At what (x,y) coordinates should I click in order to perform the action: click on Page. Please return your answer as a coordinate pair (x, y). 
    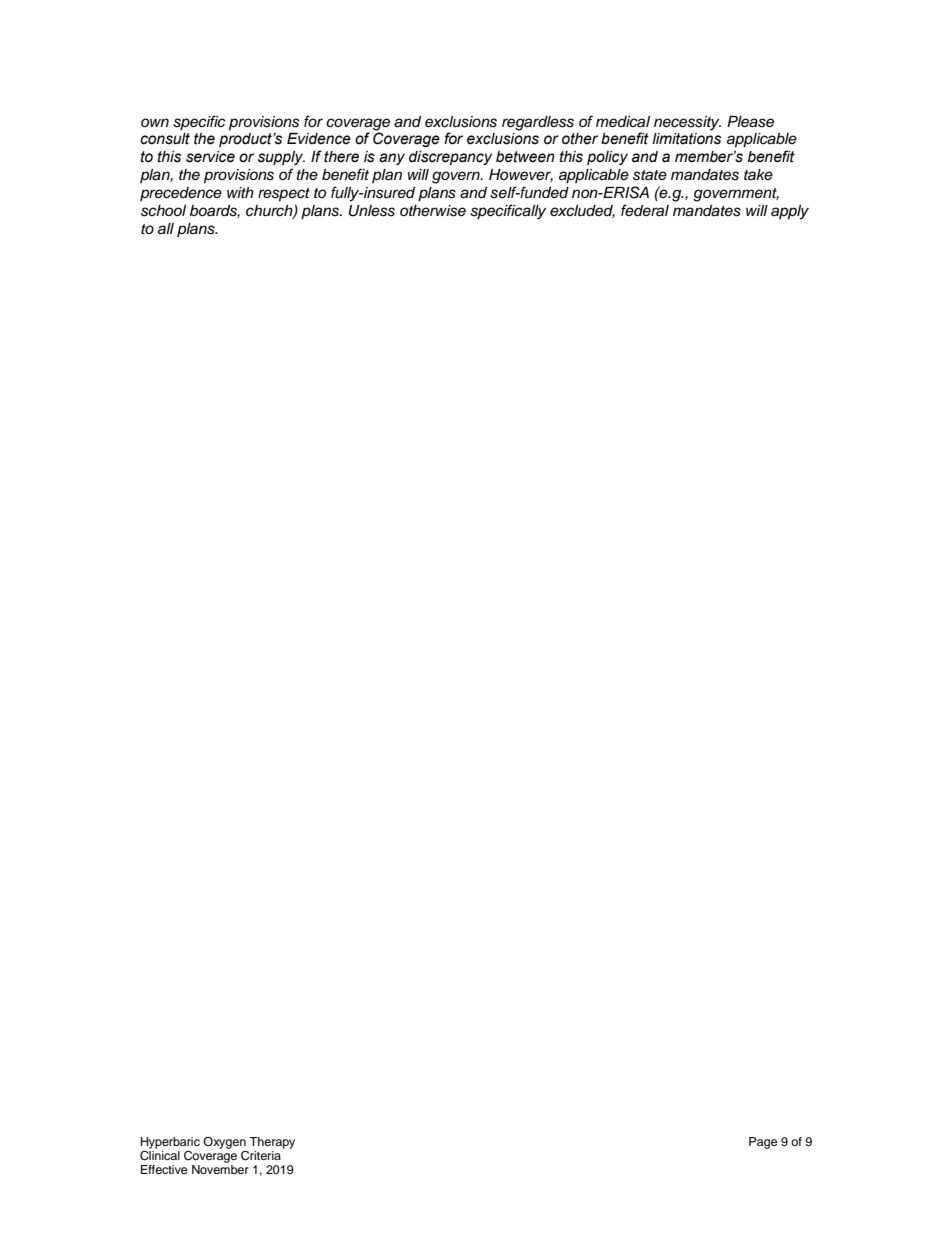
    Looking at the image, I should click on (763, 1143).
